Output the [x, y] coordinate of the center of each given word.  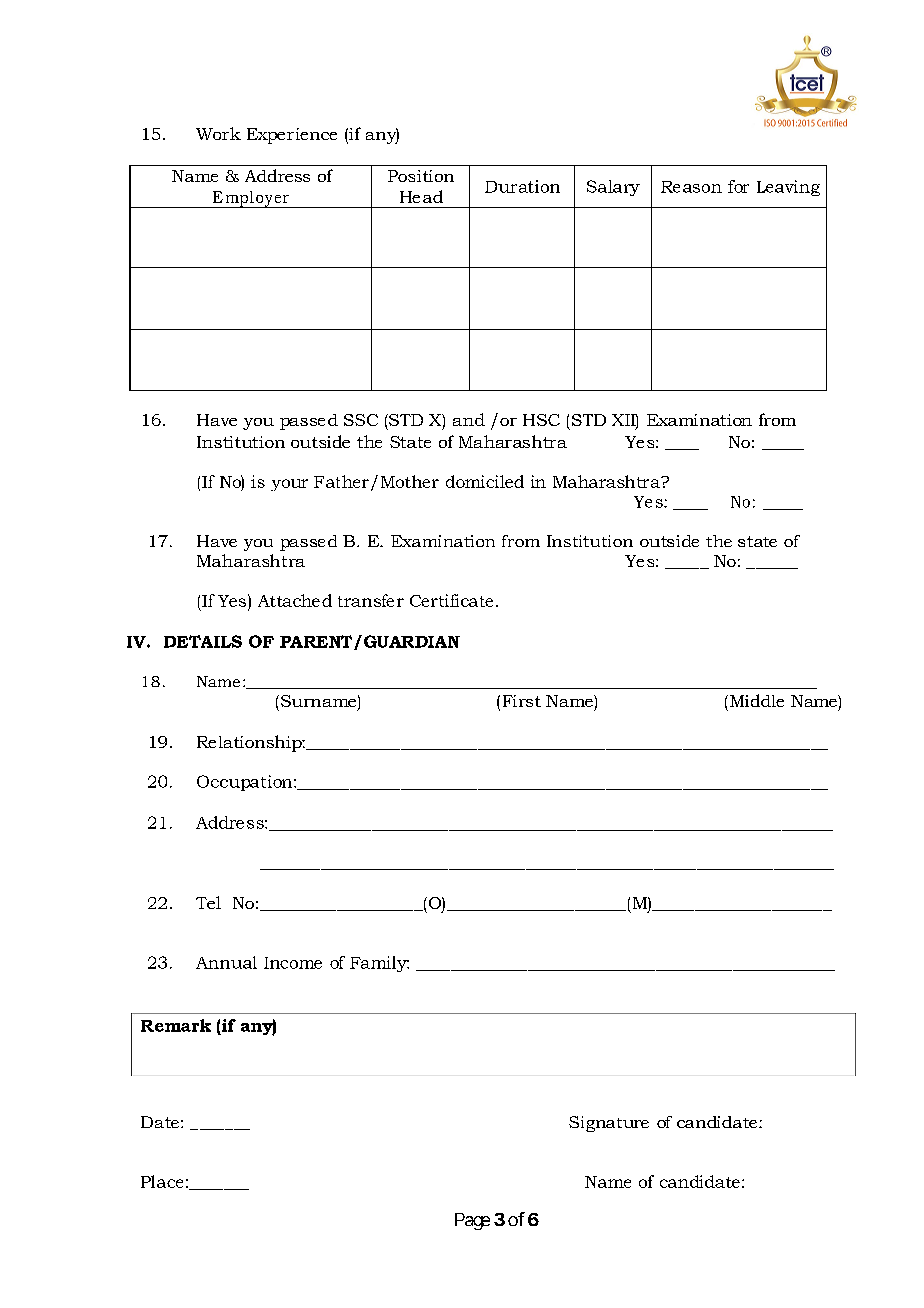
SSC [361, 420]
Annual [226, 962]
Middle [757, 700]
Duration [522, 186]
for [738, 186]
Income [293, 963]
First [522, 701]
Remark [176, 1025]
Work [218, 133]
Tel [208, 902]
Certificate [451, 600]
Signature [609, 1124]
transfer [371, 600]
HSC [541, 420]
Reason [691, 187]
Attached [295, 600]
